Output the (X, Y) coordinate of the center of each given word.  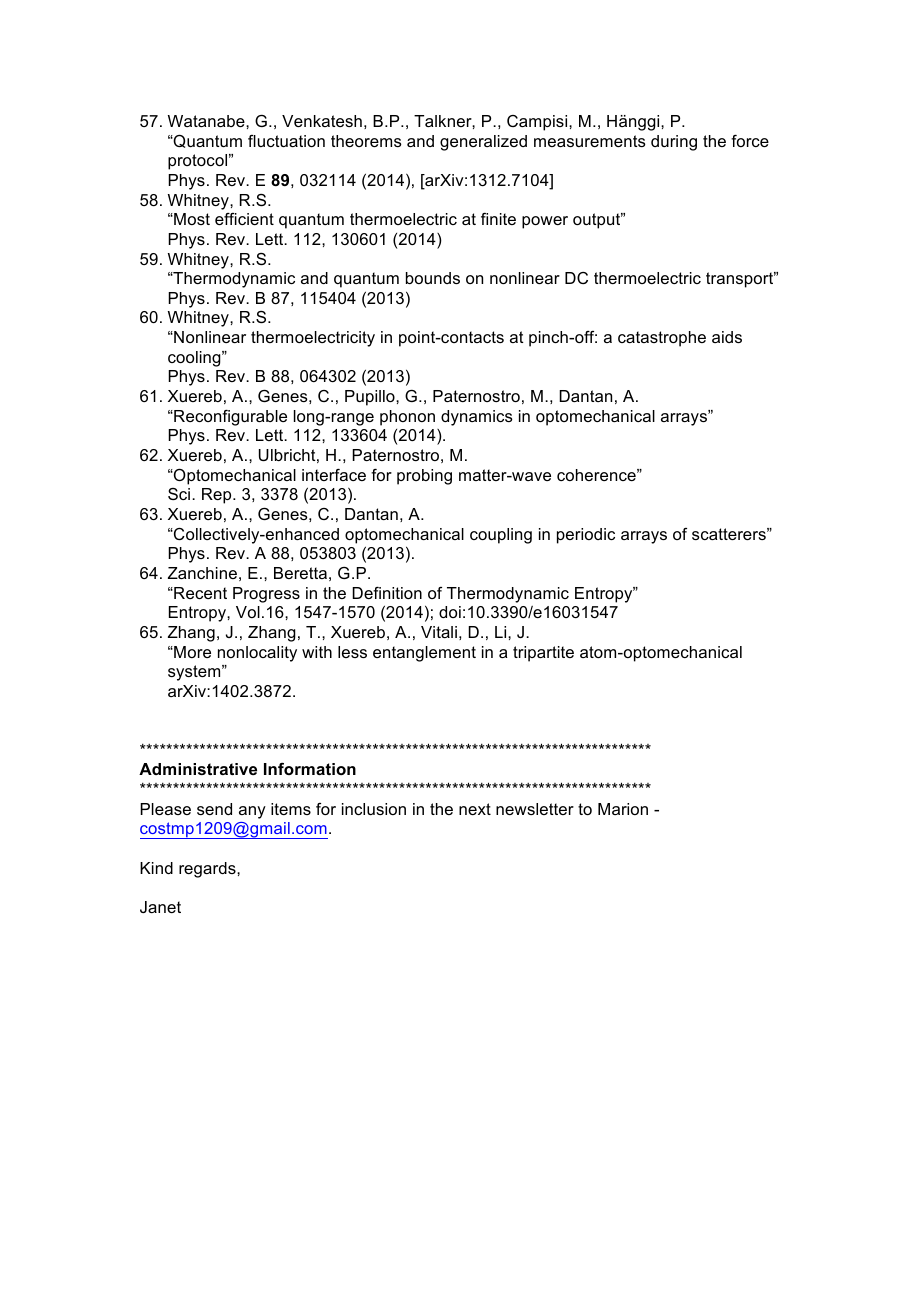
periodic (586, 536)
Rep (218, 496)
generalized (483, 143)
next (475, 809)
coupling (501, 536)
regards (208, 870)
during (674, 143)
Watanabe (207, 121)
